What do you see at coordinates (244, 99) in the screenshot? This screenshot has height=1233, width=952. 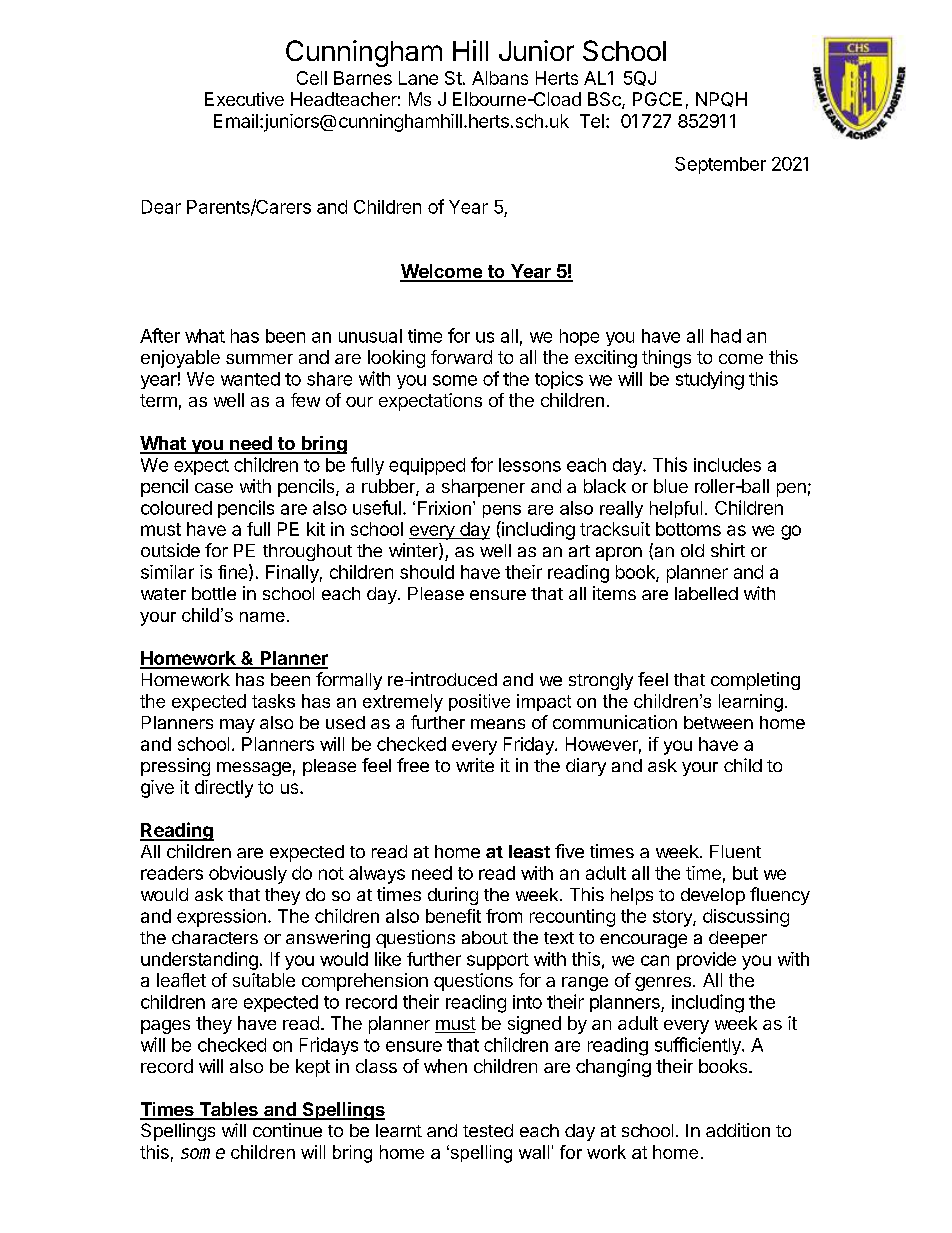 I see `Executive` at bounding box center [244, 99].
